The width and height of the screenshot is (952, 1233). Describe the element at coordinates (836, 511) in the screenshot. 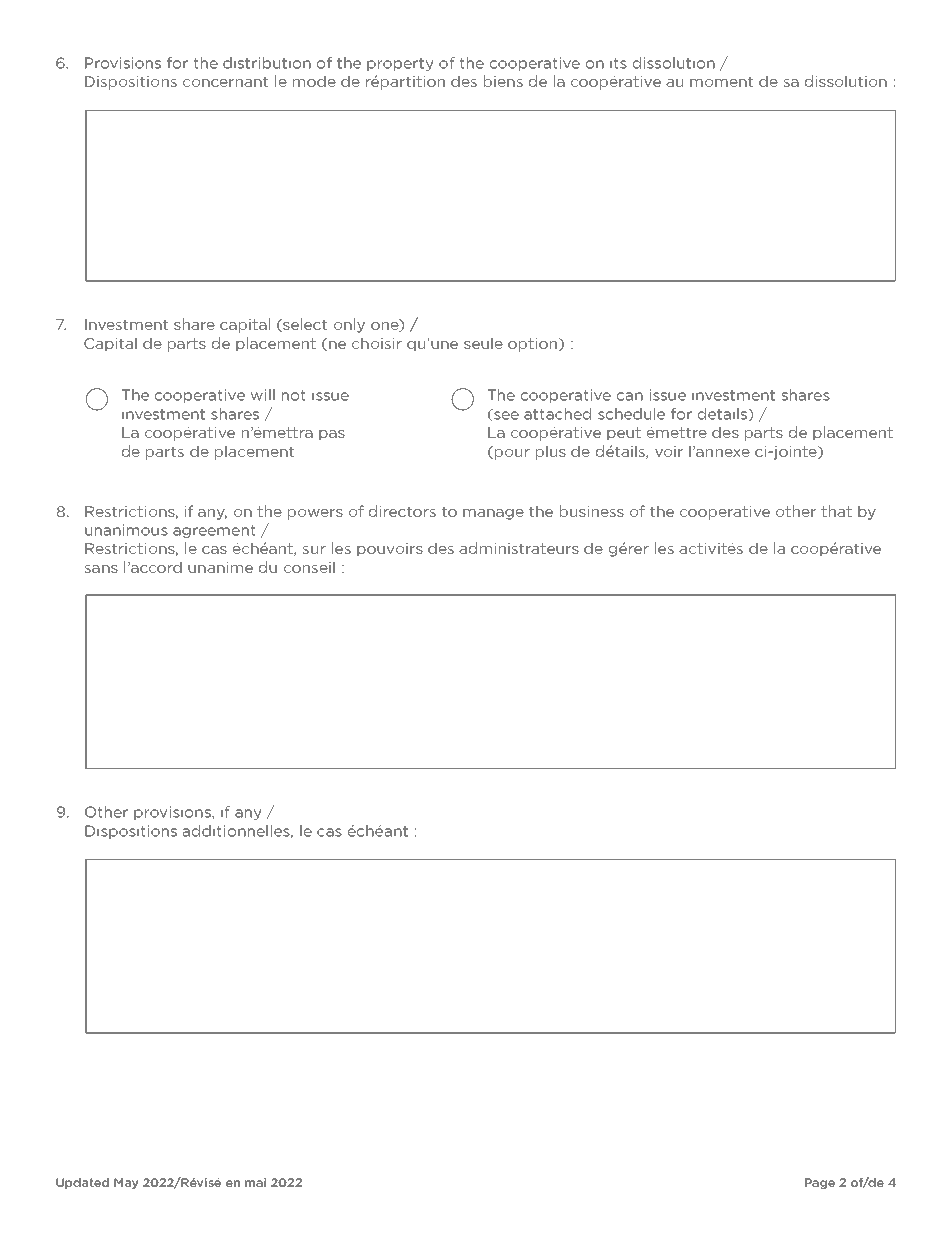

I see `that` at that location.
